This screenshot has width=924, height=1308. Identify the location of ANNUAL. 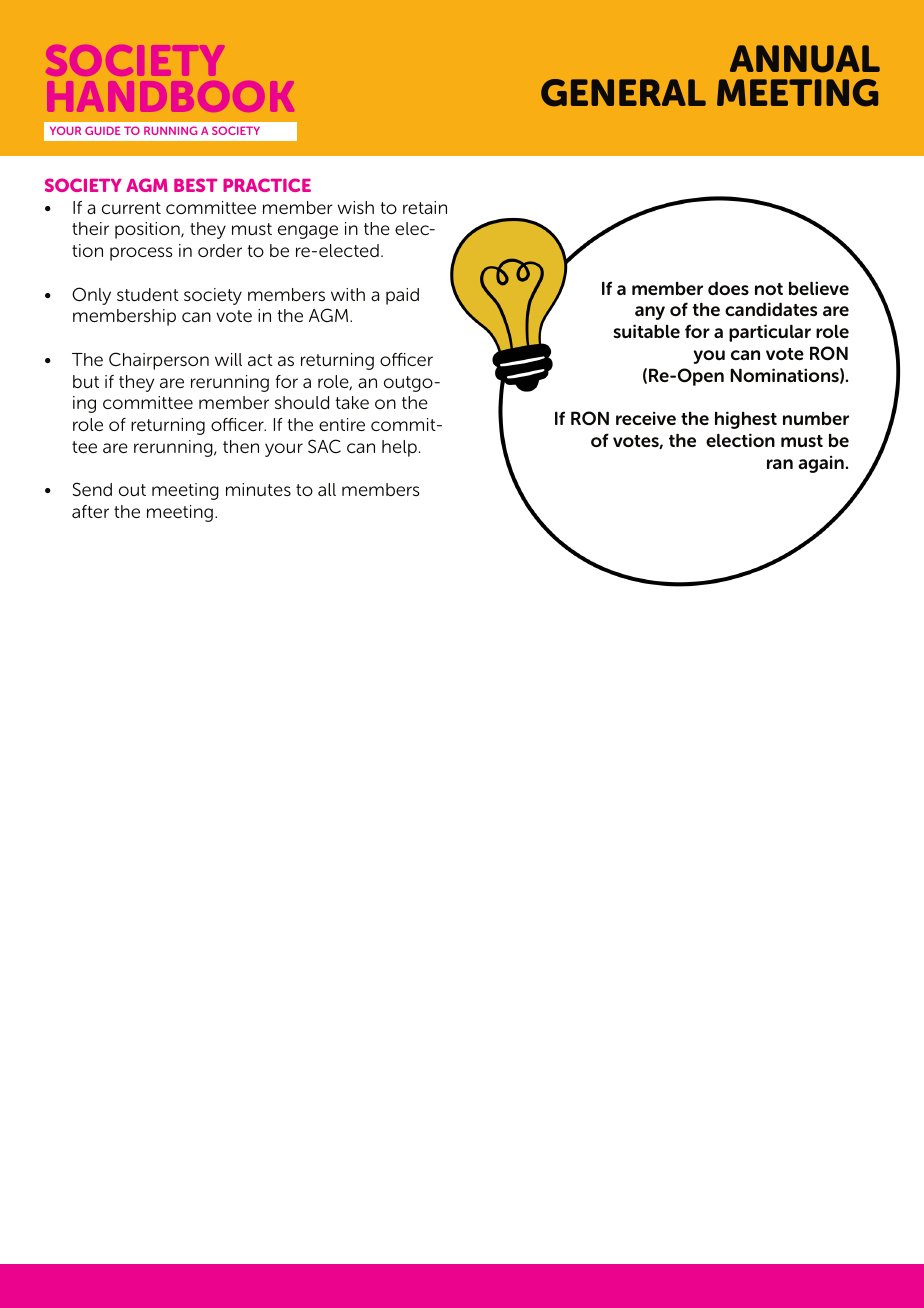
(805, 59).
